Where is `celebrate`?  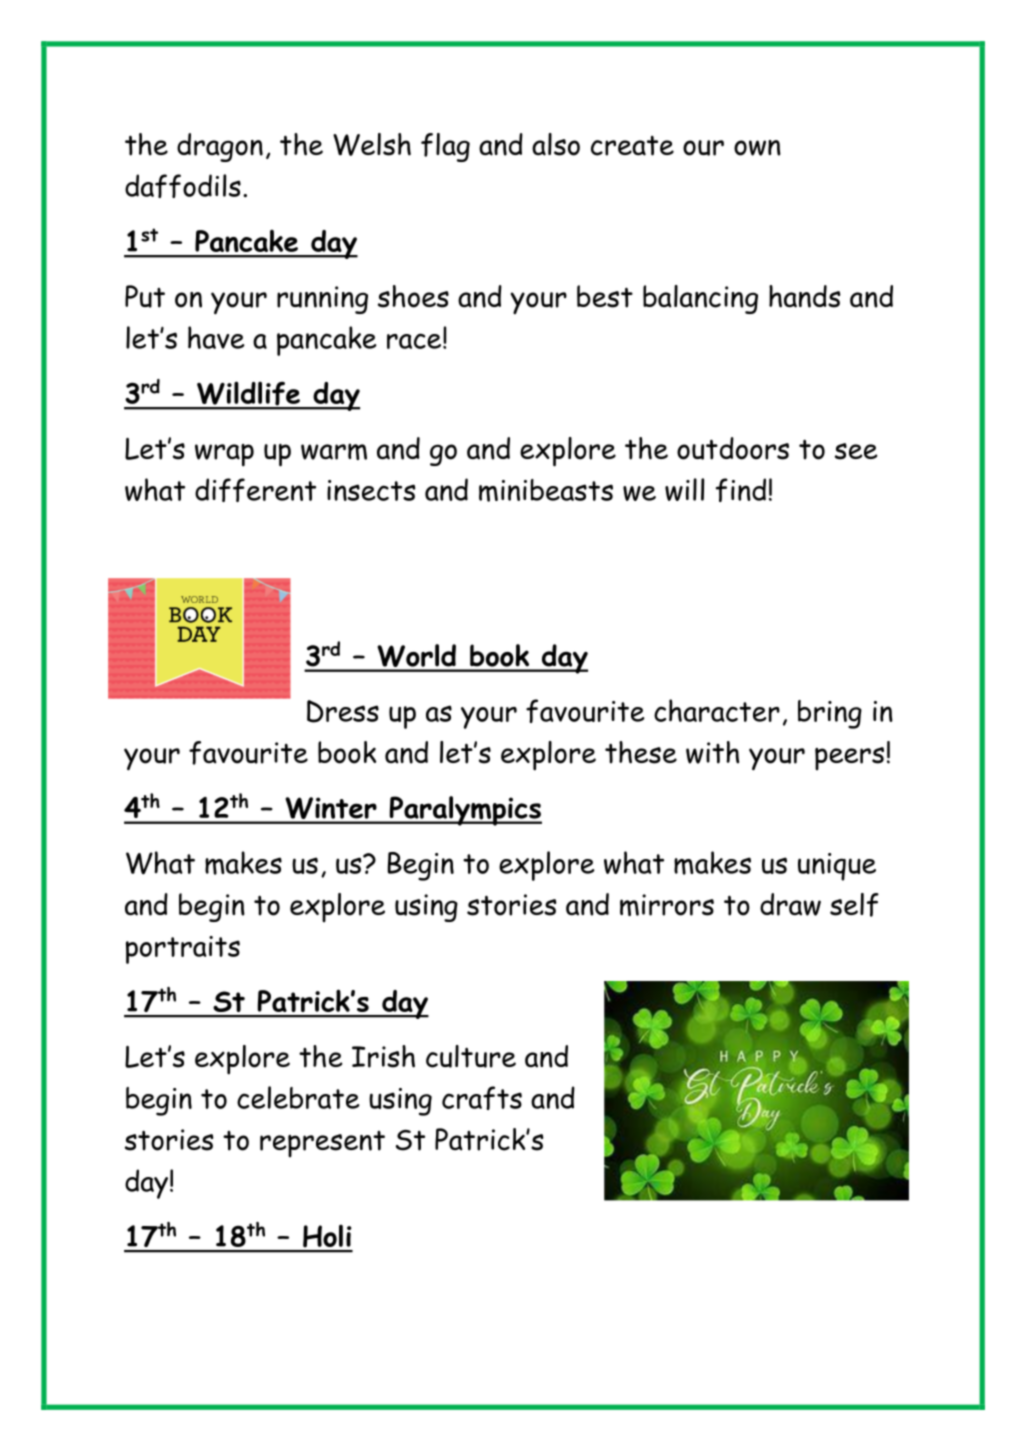
celebrate is located at coordinates (298, 1097).
